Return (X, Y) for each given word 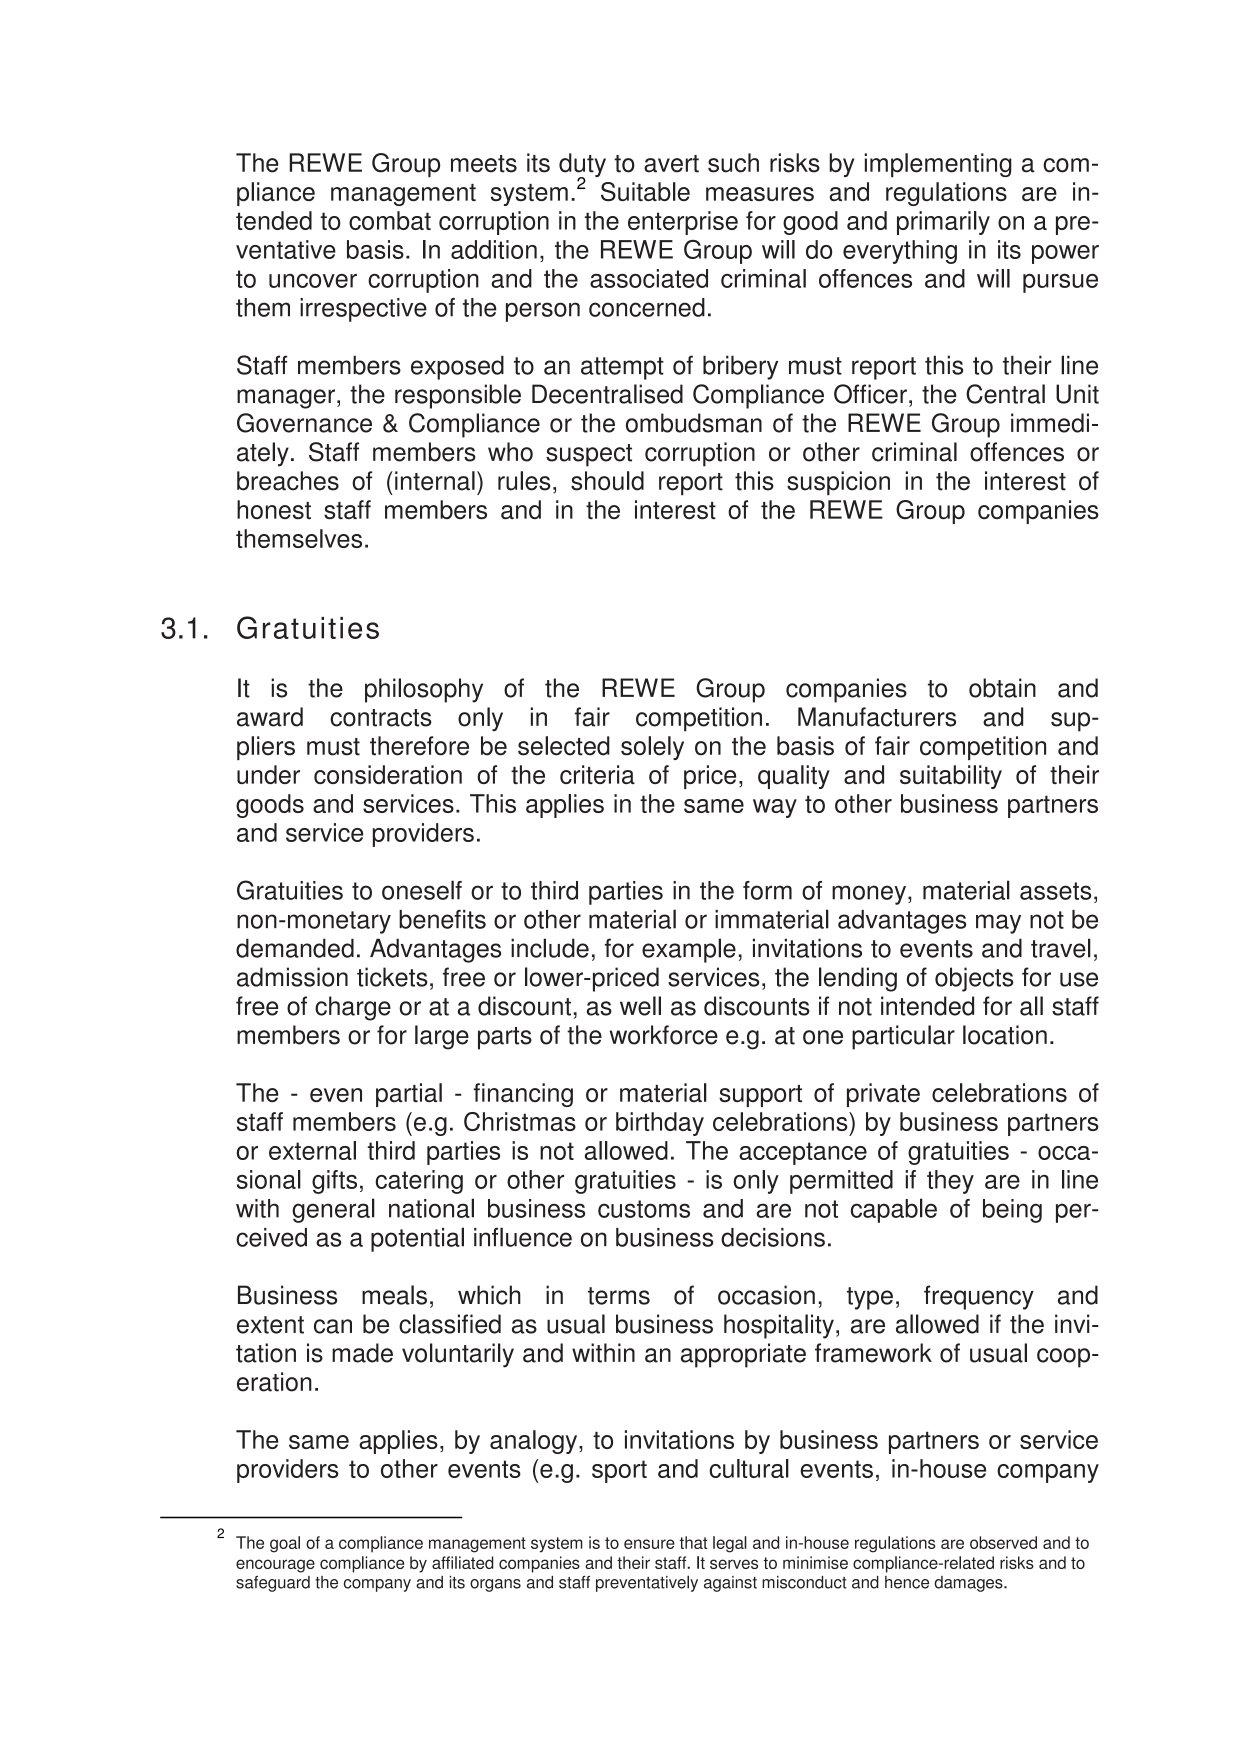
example (689, 950)
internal (435, 481)
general (333, 1210)
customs (644, 1209)
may (998, 924)
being (1012, 1211)
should (607, 481)
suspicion (838, 483)
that (693, 1542)
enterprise (683, 223)
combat (390, 220)
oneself (422, 890)
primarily (943, 223)
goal (285, 1544)
